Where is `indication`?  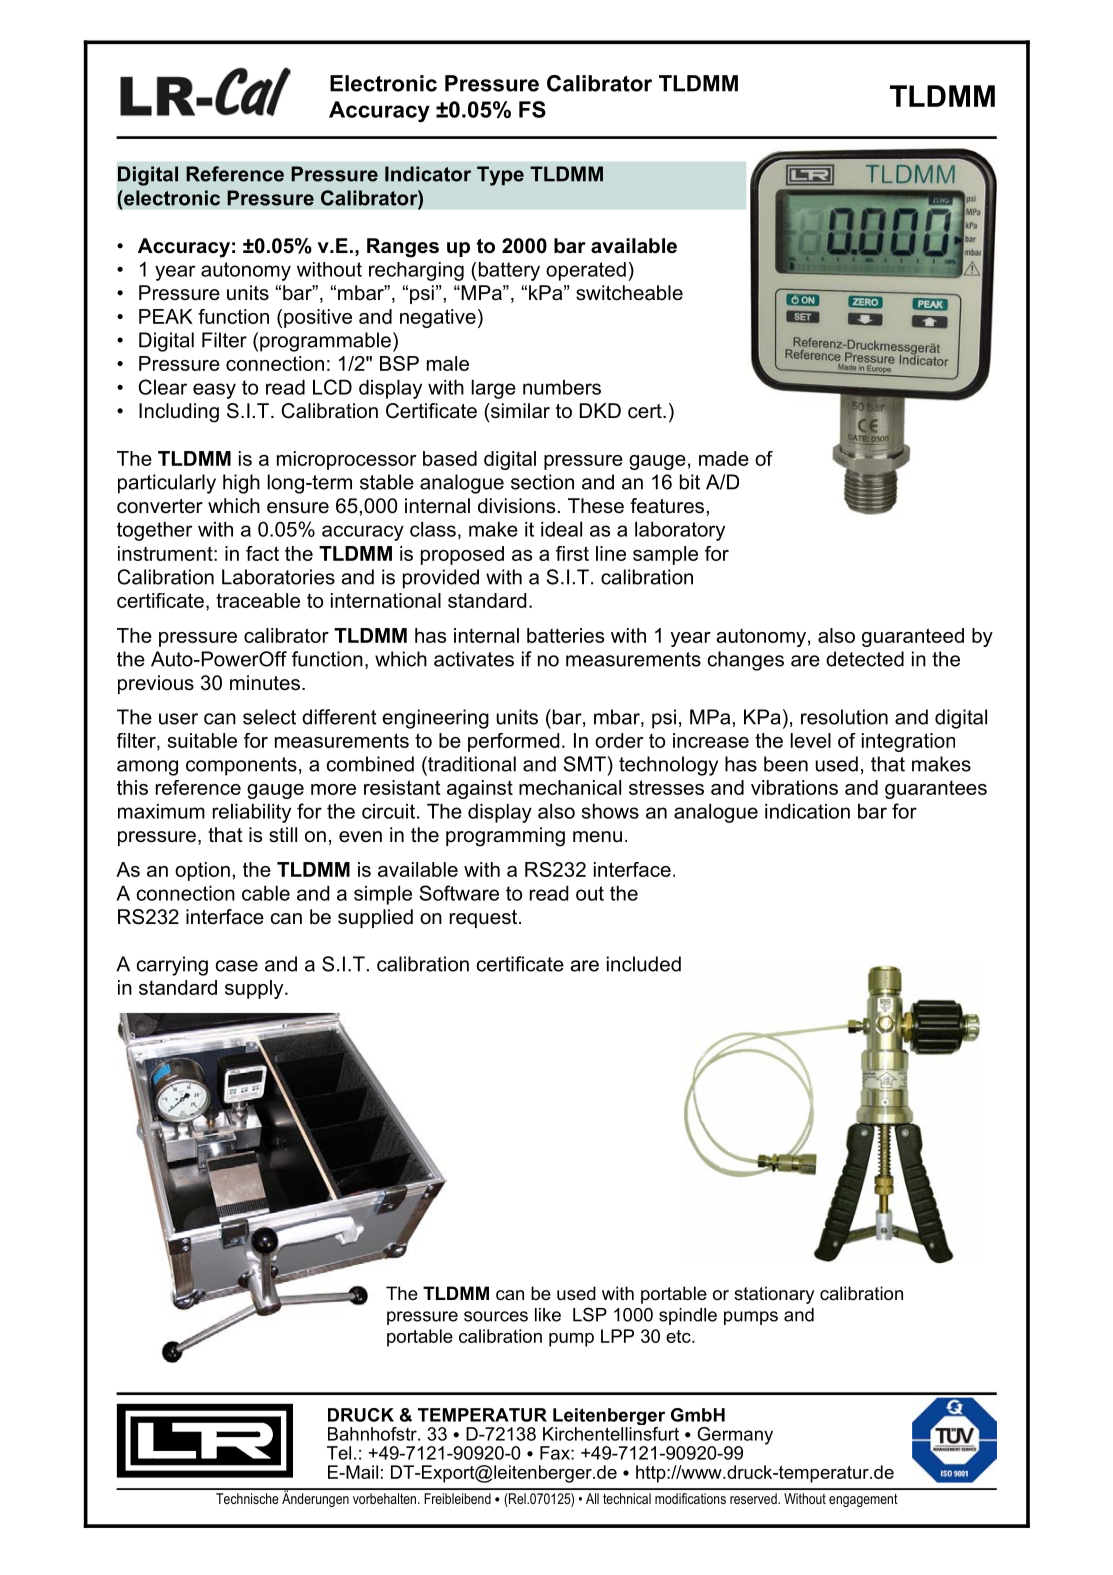
indication is located at coordinates (807, 811).
